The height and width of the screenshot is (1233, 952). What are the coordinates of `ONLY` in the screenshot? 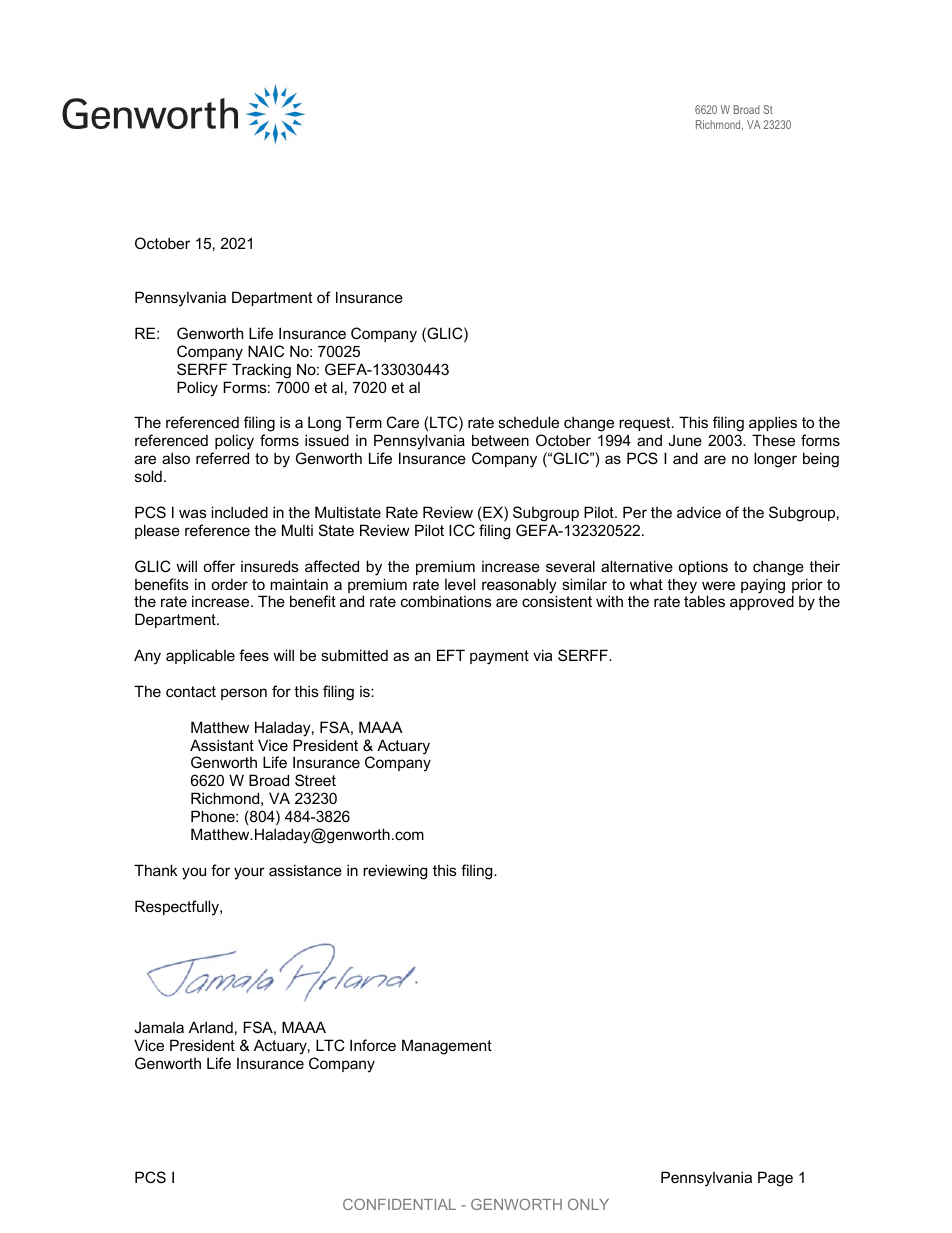 It's located at (588, 1204).
